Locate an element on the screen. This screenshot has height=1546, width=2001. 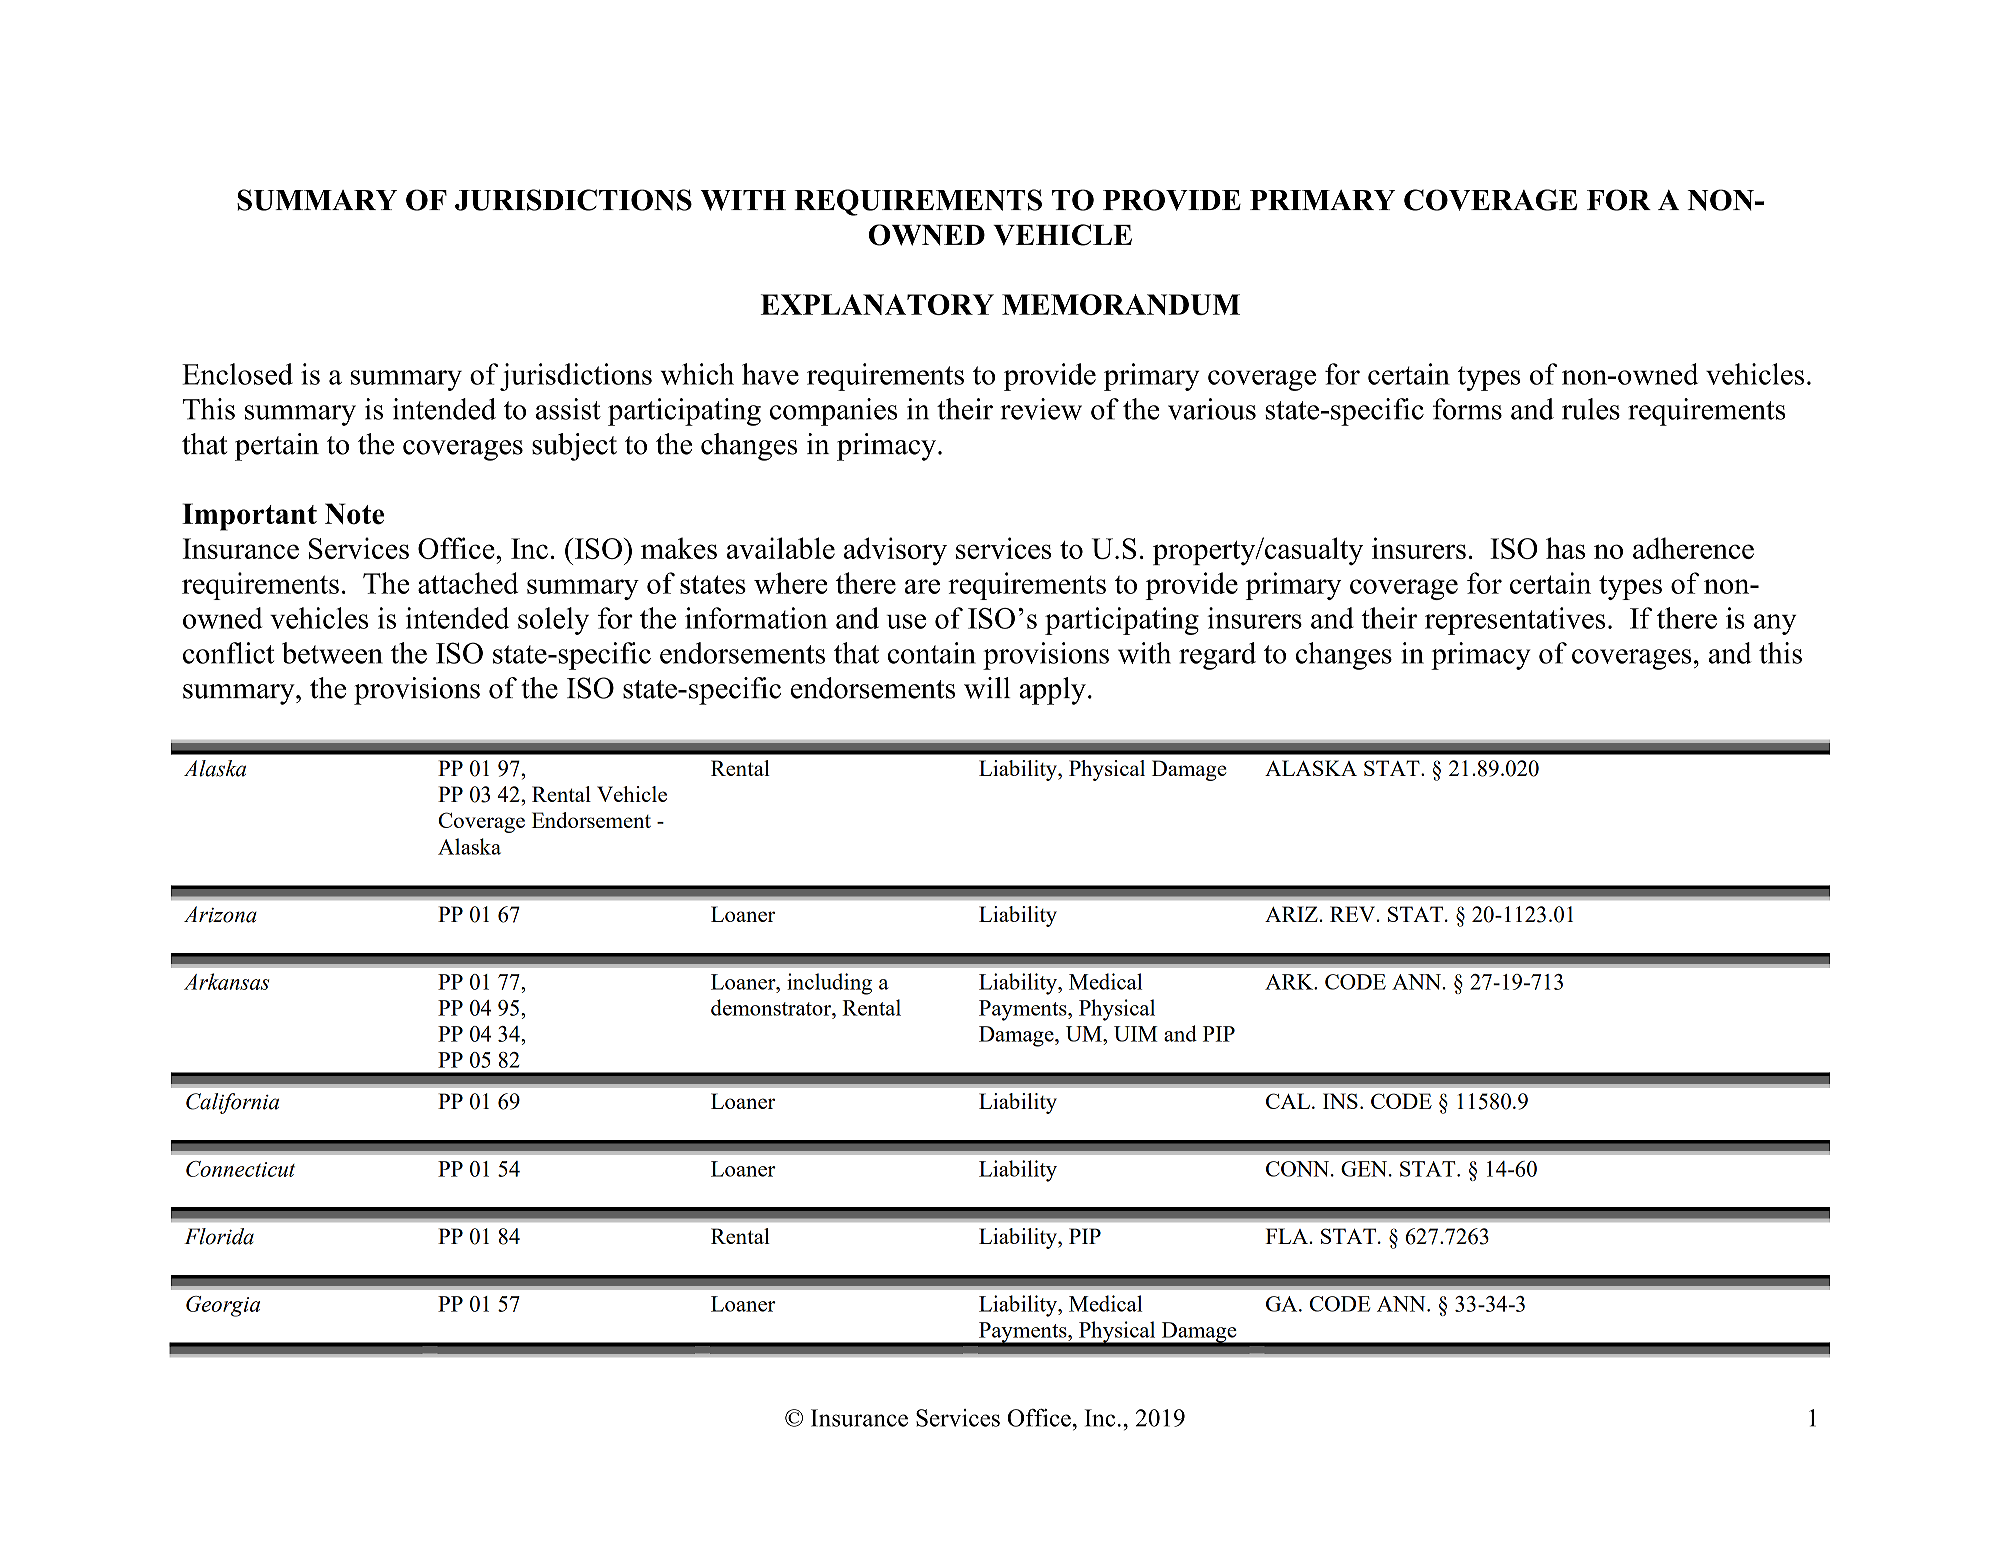
EXPLANATORY is located at coordinates (877, 304).
